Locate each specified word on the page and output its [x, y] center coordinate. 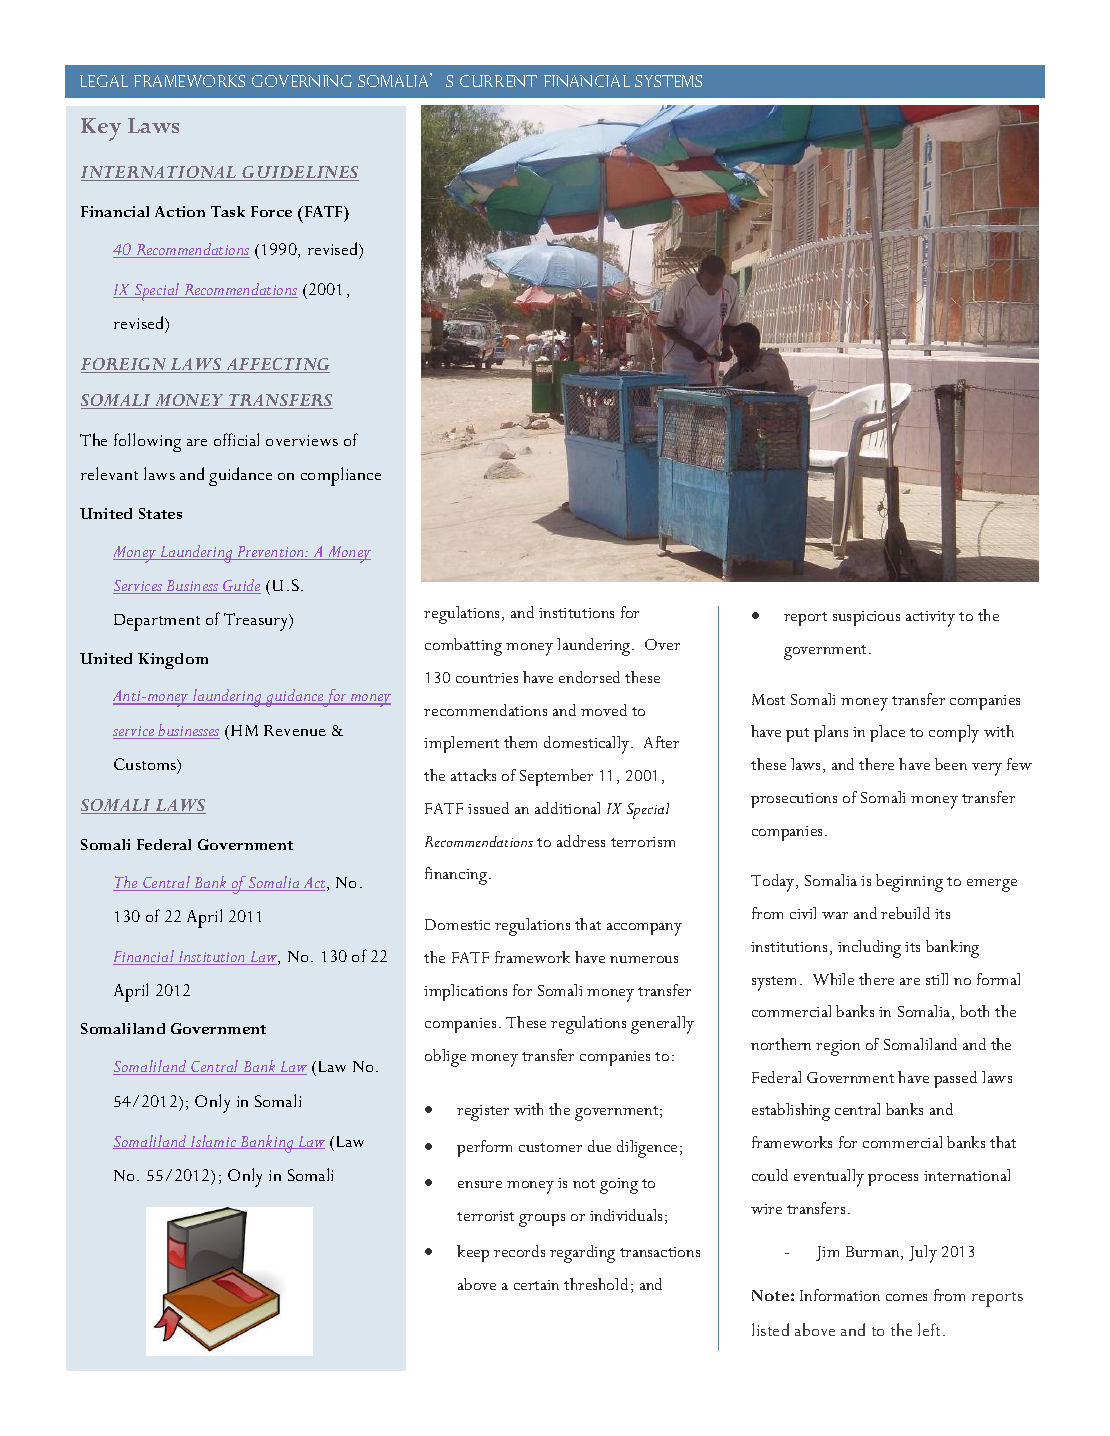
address [581, 841]
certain [536, 1285]
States [160, 513]
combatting [463, 647]
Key [101, 129]
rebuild [905, 913]
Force [271, 211]
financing [456, 876]
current [498, 81]
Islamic [214, 1142]
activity [930, 619]
